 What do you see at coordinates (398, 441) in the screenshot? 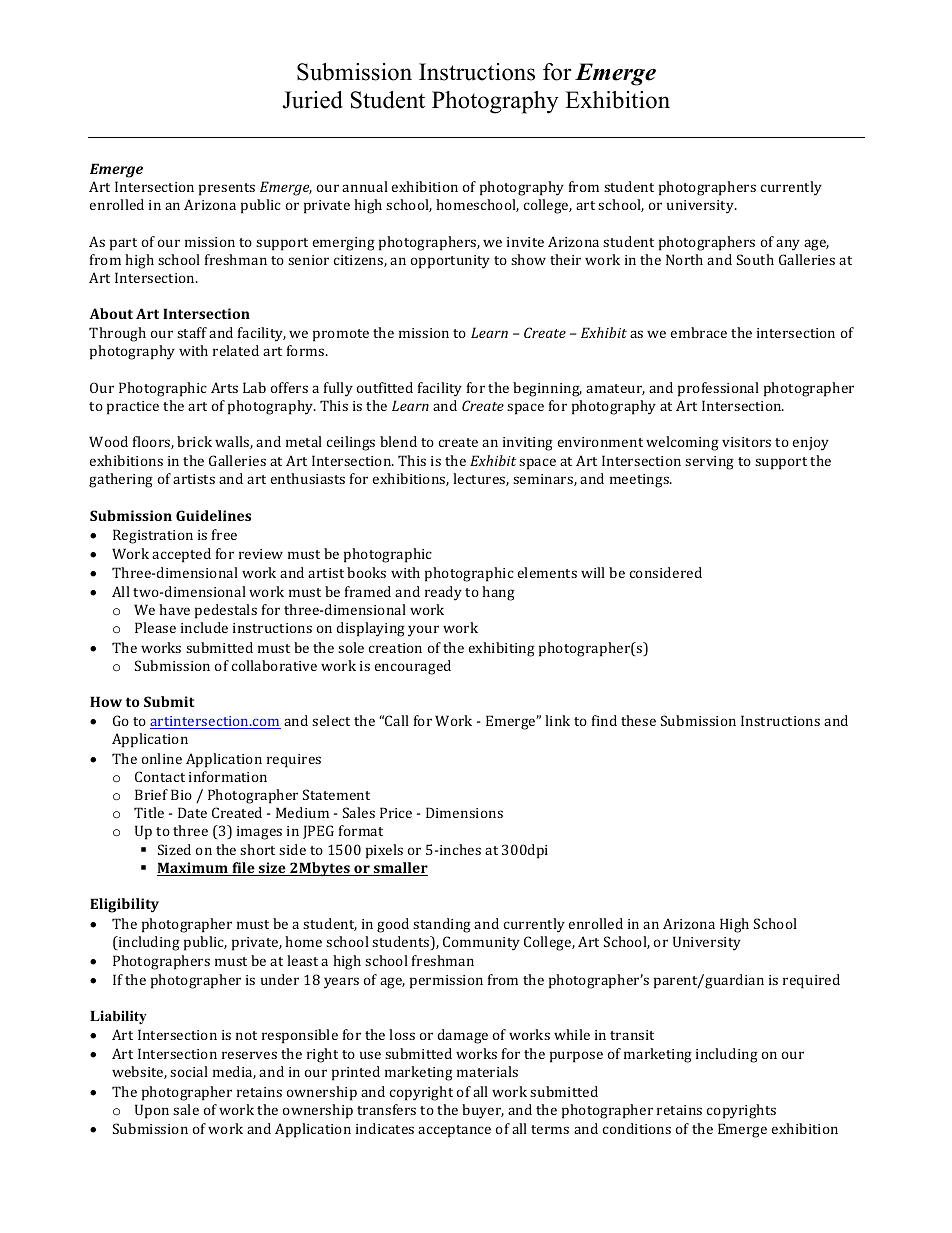
I see `blend` at bounding box center [398, 441].
